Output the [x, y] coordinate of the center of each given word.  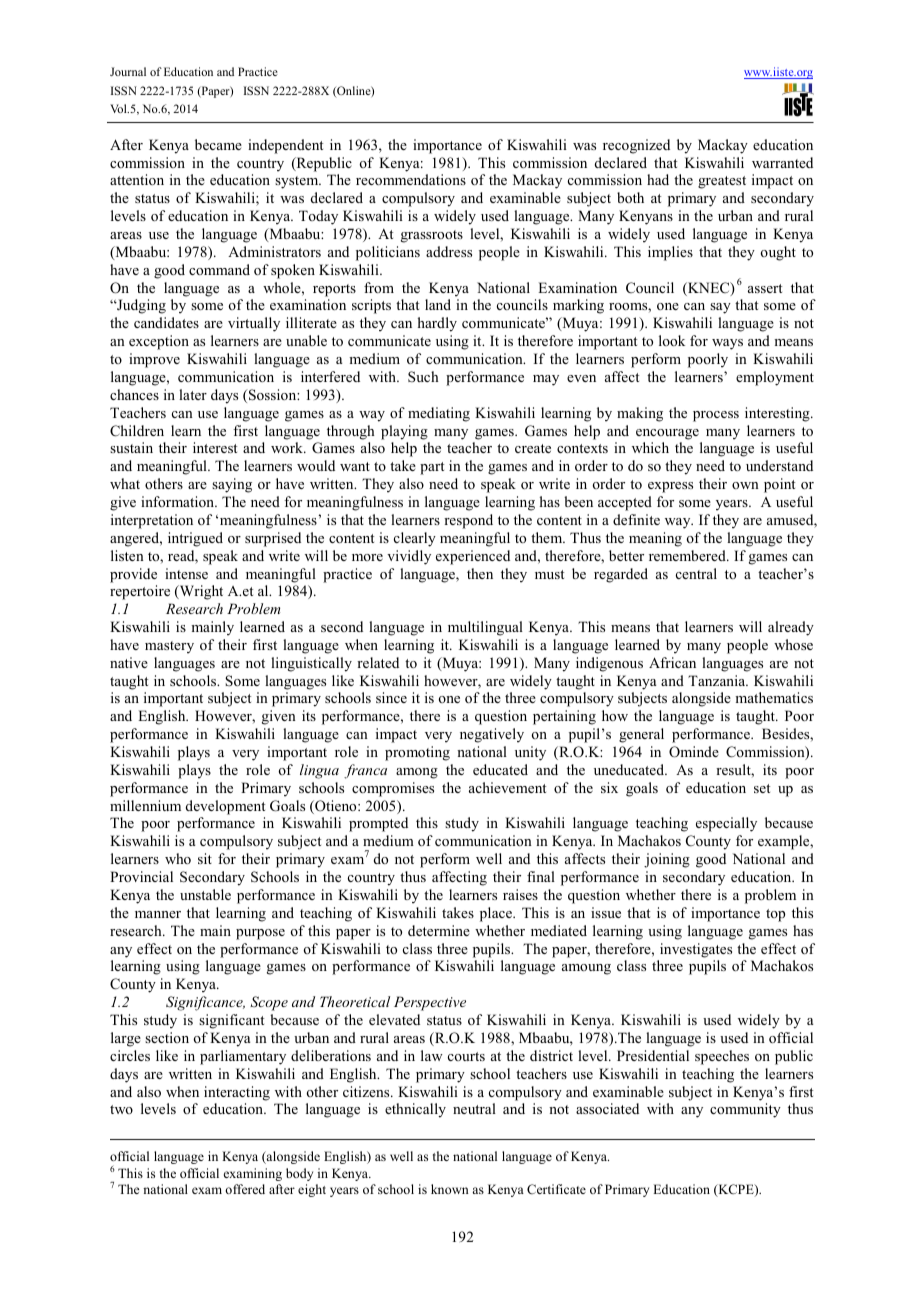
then [480, 573]
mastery [169, 647]
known [450, 1189]
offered [245, 1189]
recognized [636, 146]
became [218, 144]
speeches [722, 1057]
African [672, 662]
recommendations [411, 179]
